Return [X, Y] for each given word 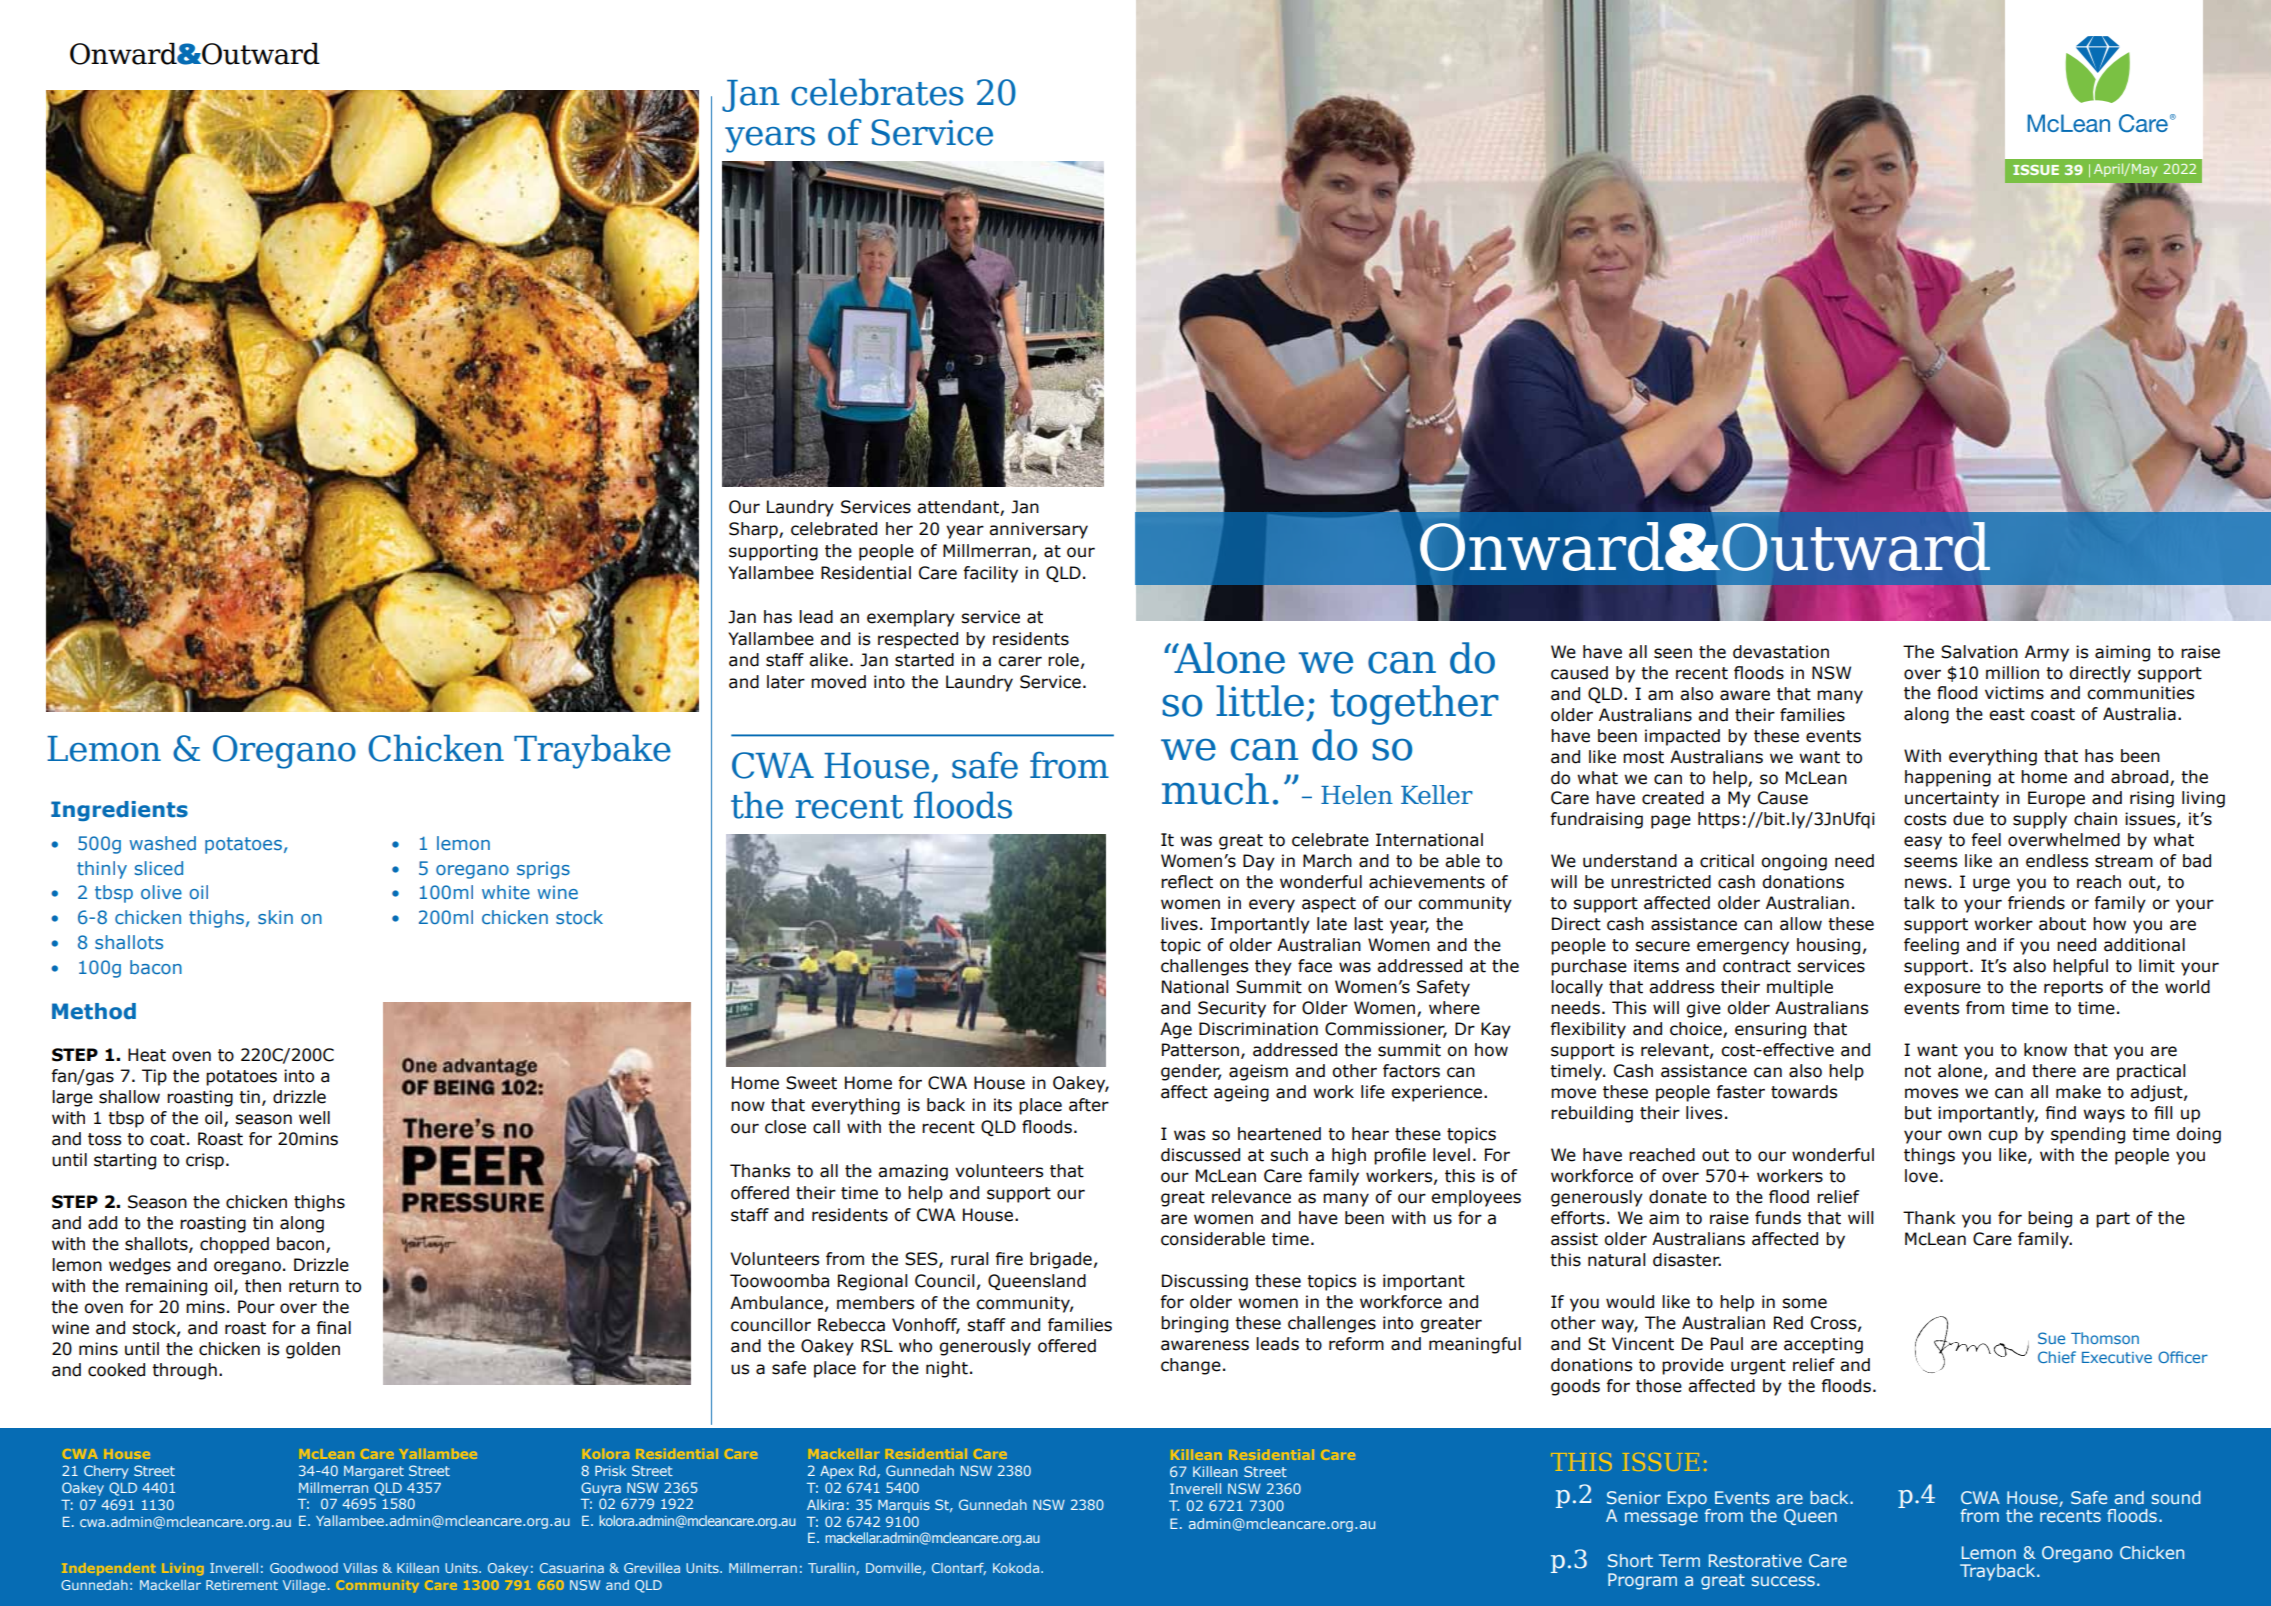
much [1215, 789]
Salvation [1979, 652]
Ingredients [119, 811]
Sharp [754, 530]
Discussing [1205, 1282]
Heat [147, 1055]
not [1918, 1071]
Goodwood [304, 1568]
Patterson [1200, 1050]
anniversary [1038, 530]
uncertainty [1952, 799]
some [1804, 1303]
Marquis [904, 1506]
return [314, 1286]
